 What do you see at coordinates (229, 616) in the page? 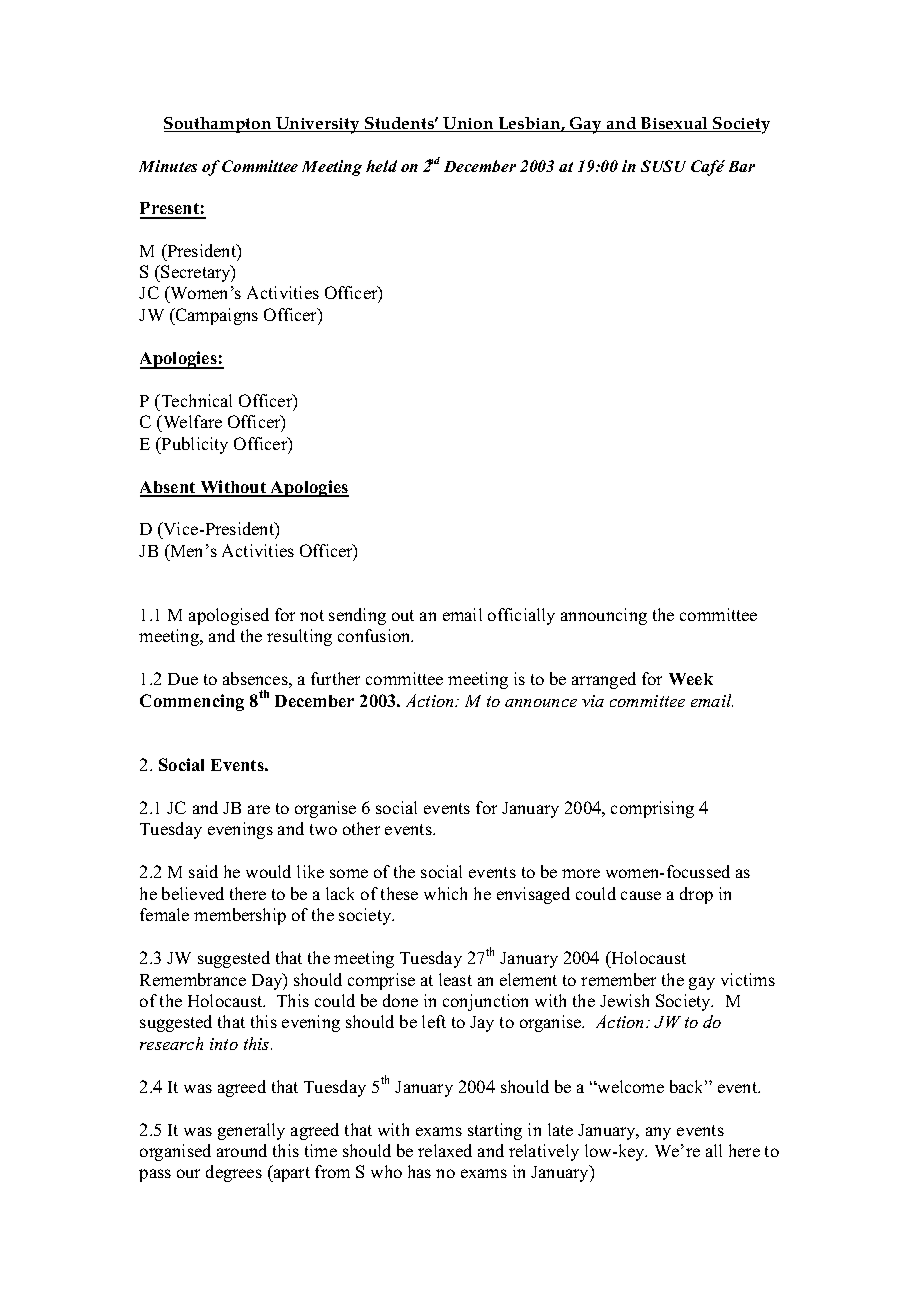
I see `apologised` at bounding box center [229, 616].
